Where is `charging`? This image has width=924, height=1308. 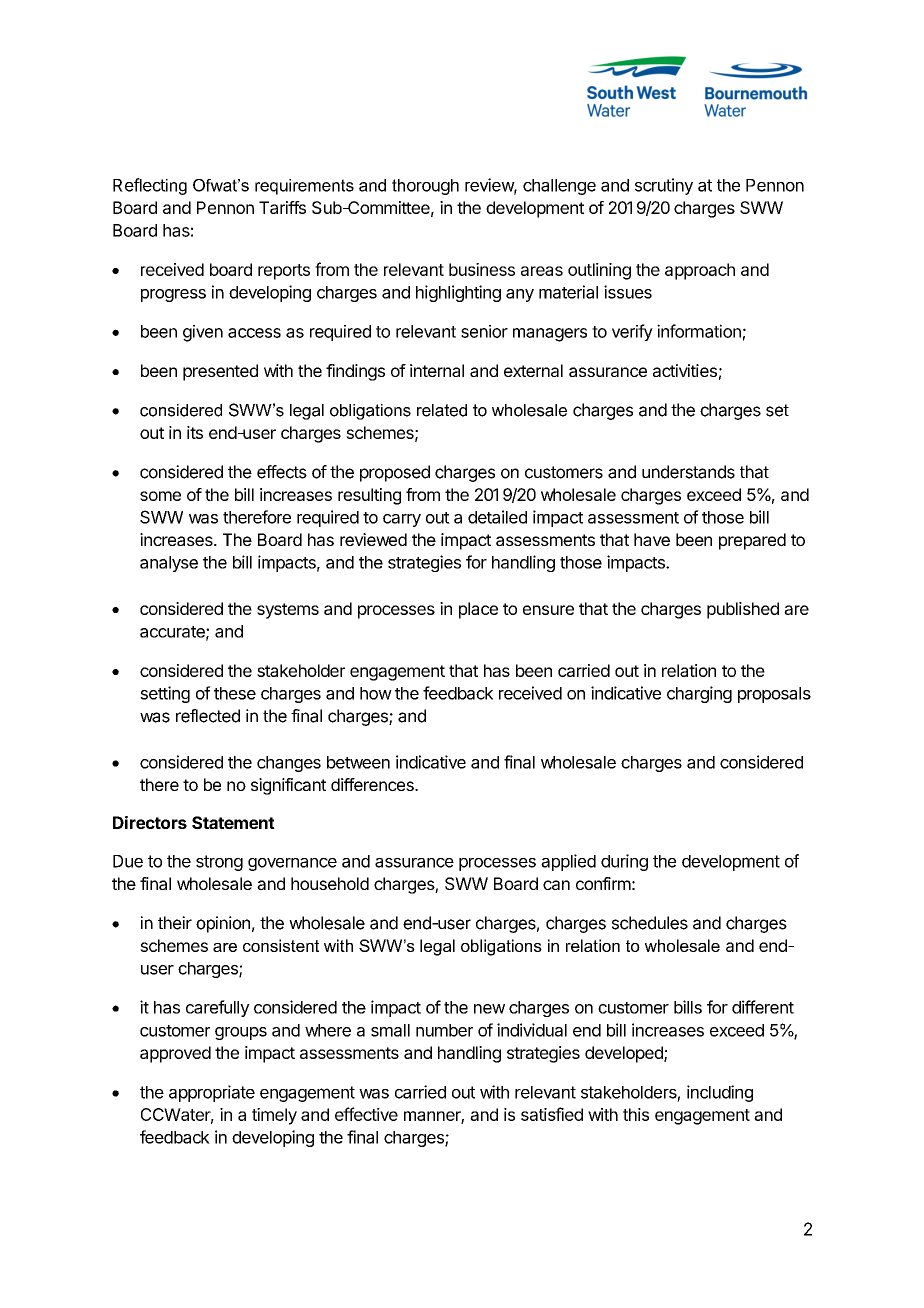 charging is located at coordinates (699, 694).
